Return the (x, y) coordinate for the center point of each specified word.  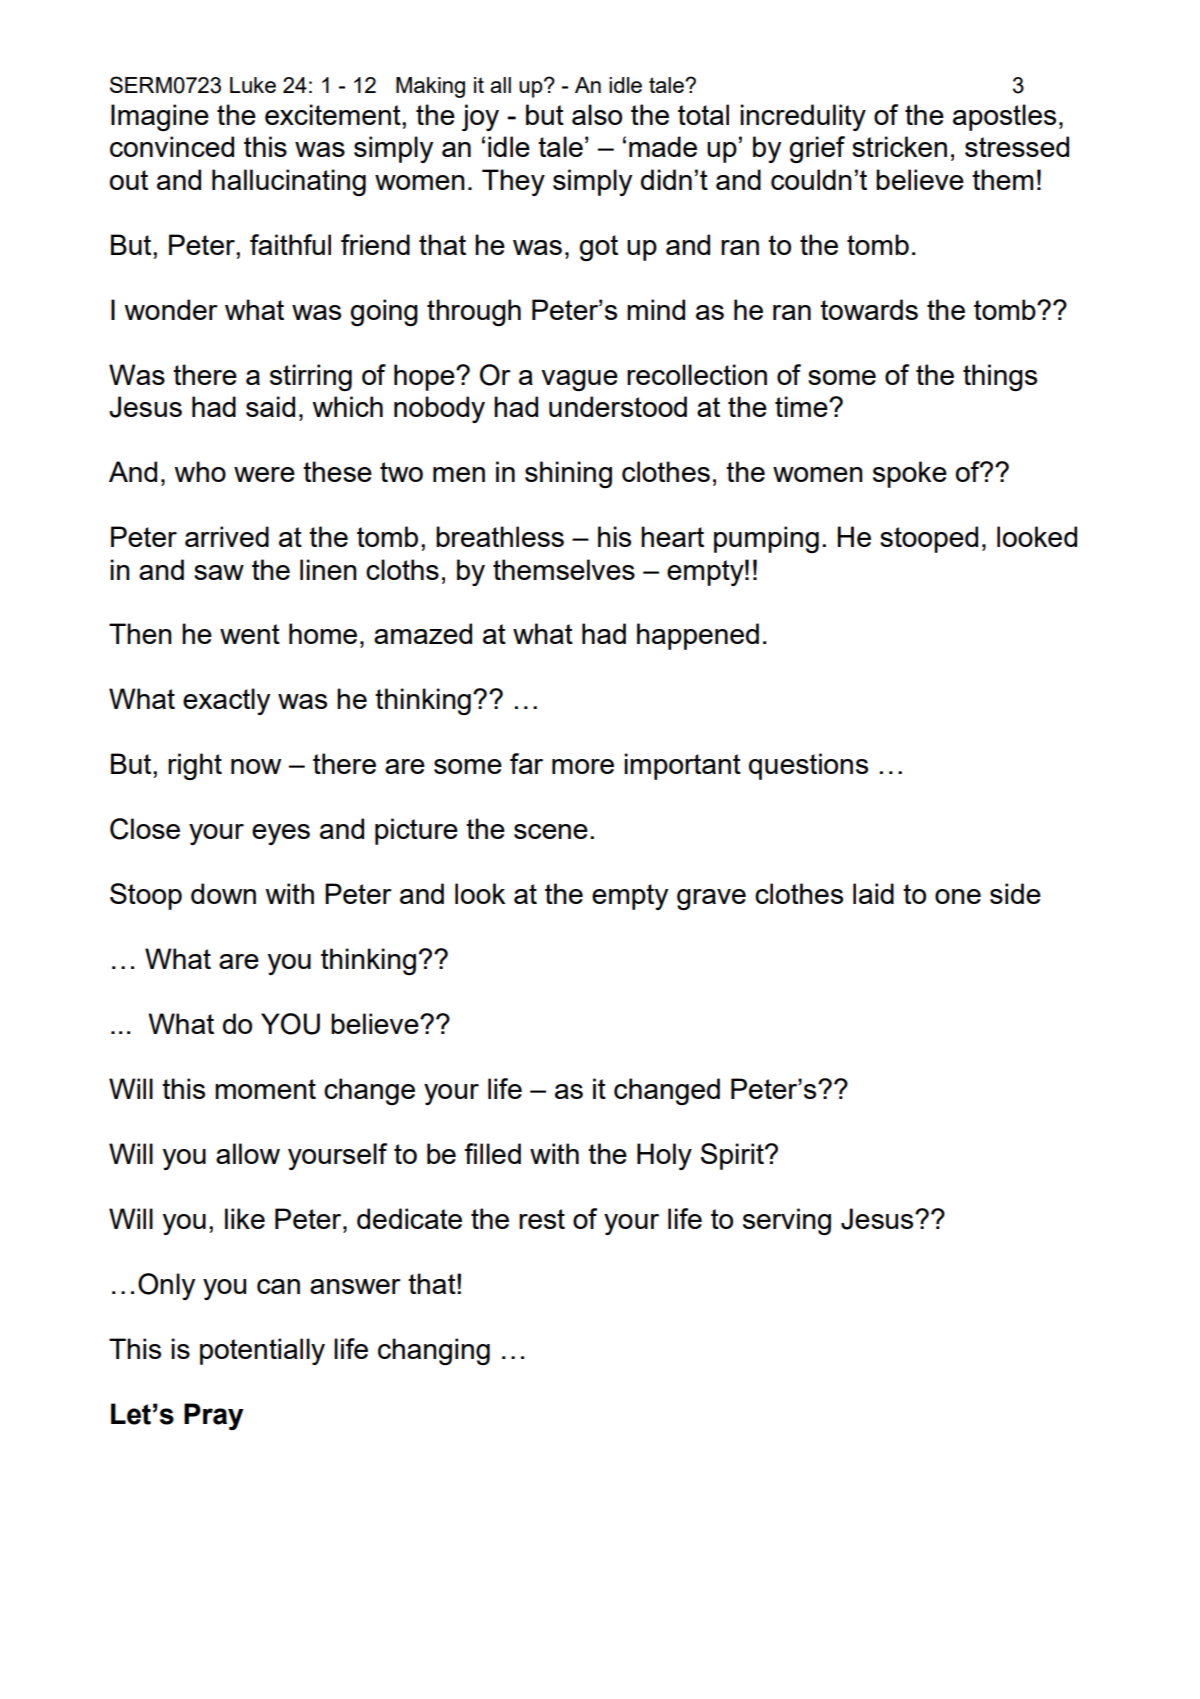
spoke (910, 474)
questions (808, 766)
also (597, 114)
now (256, 766)
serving (787, 1221)
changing (434, 1351)
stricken (899, 146)
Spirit (733, 1156)
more (583, 766)
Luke (253, 85)
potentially (262, 1351)
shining (568, 474)
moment (265, 1089)
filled (493, 1153)
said (270, 406)
